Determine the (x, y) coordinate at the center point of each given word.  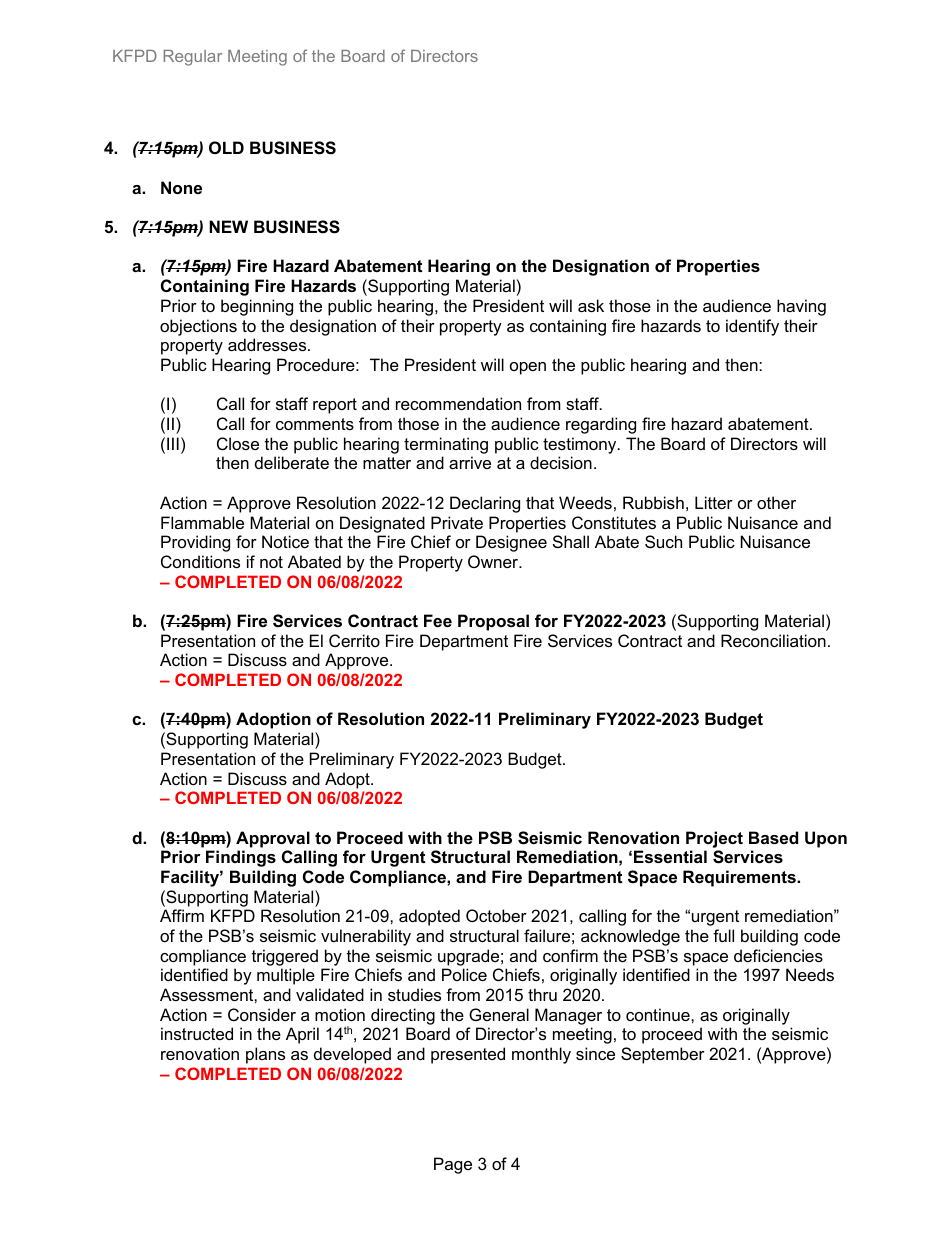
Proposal (493, 622)
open (528, 368)
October (496, 915)
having (801, 307)
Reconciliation (773, 640)
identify (752, 327)
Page (453, 1165)
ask (591, 305)
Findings (241, 858)
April (302, 1035)
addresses (268, 344)
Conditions (200, 561)
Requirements (740, 878)
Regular (192, 58)
